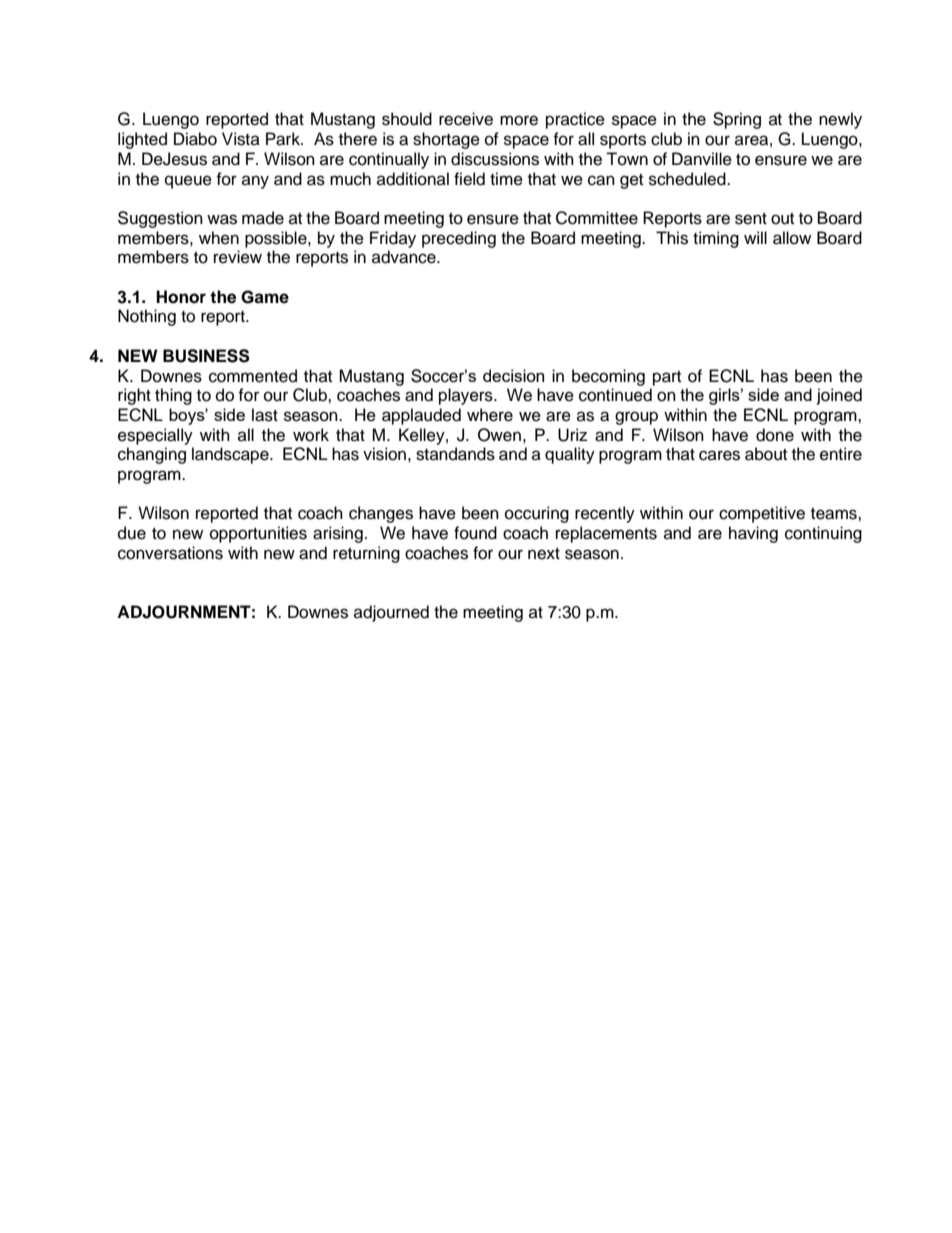 The image size is (952, 1233). What do you see at coordinates (513, 375) in the screenshot?
I see `decision` at bounding box center [513, 375].
